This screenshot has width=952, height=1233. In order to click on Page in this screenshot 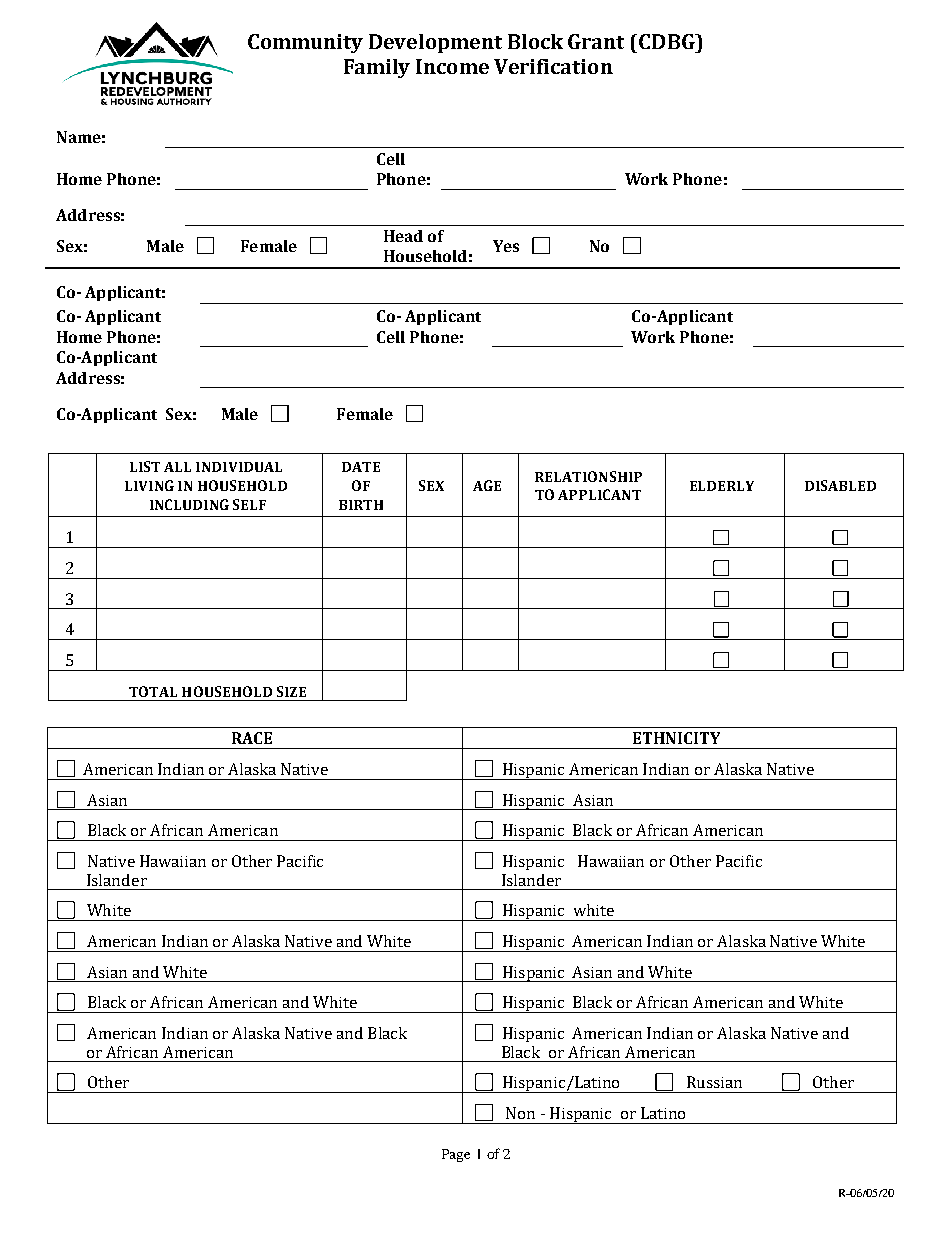, I will do `click(456, 1155)`.
